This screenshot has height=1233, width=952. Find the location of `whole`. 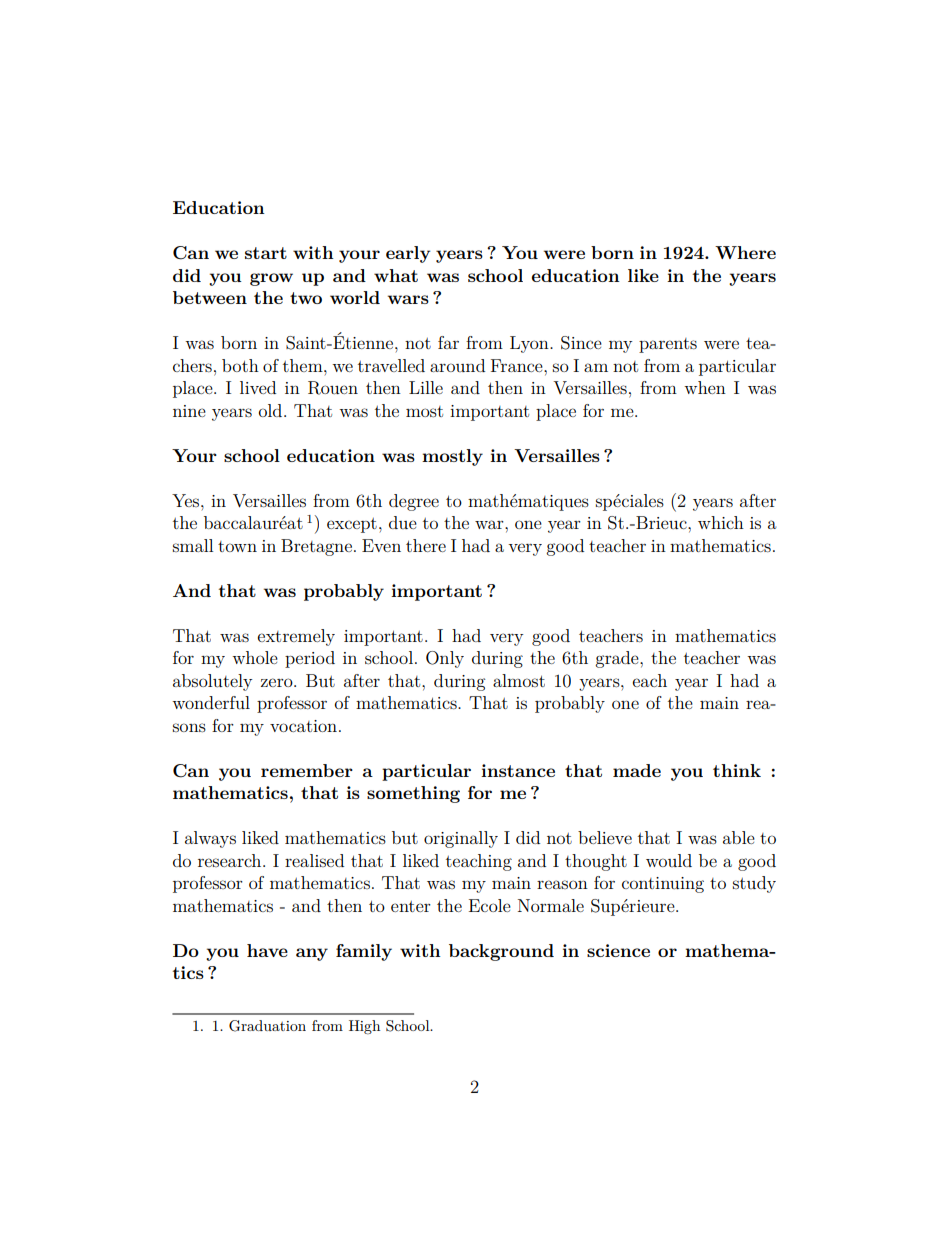

whole is located at coordinates (255, 657).
